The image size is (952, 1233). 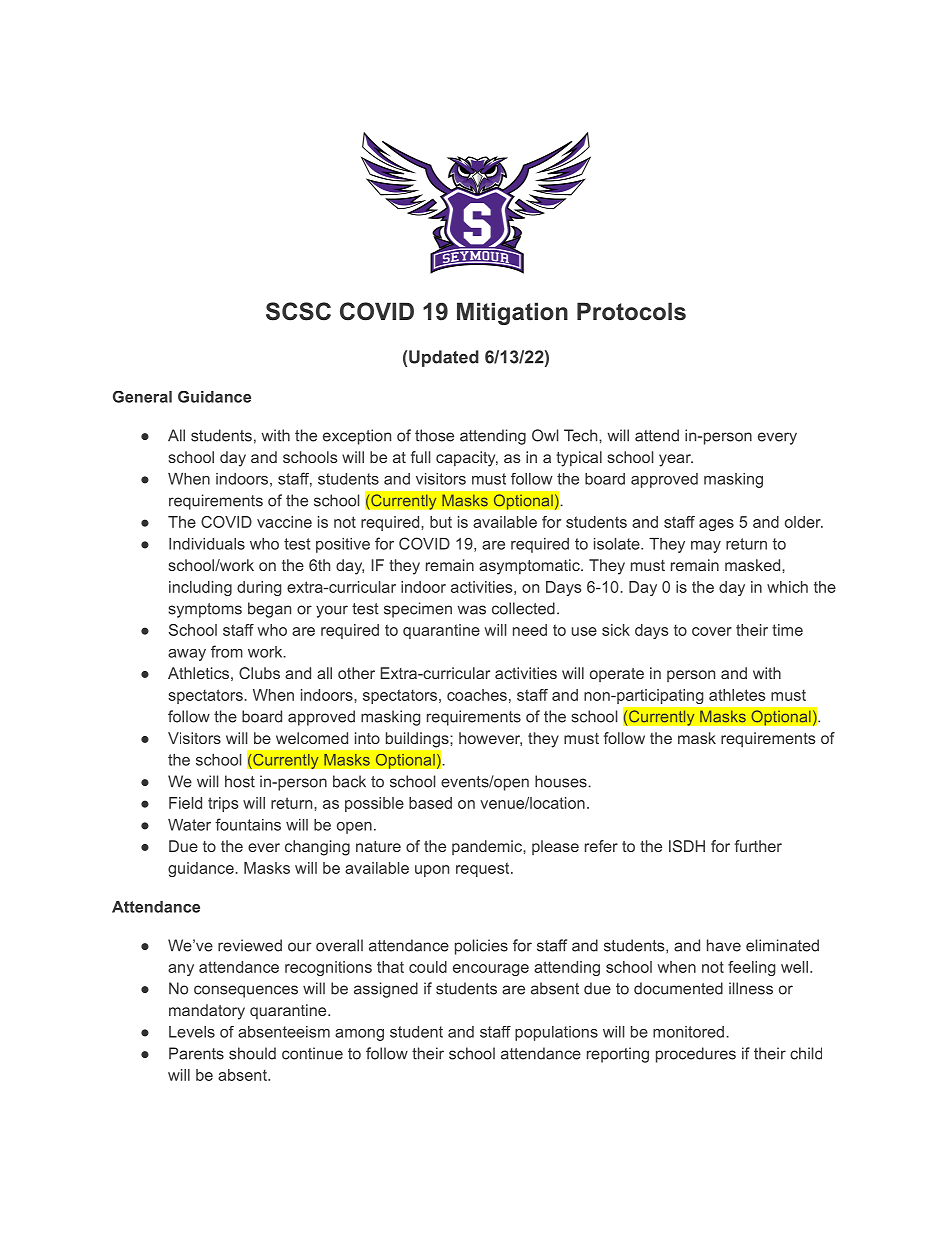 I want to click on further, so click(x=758, y=846).
